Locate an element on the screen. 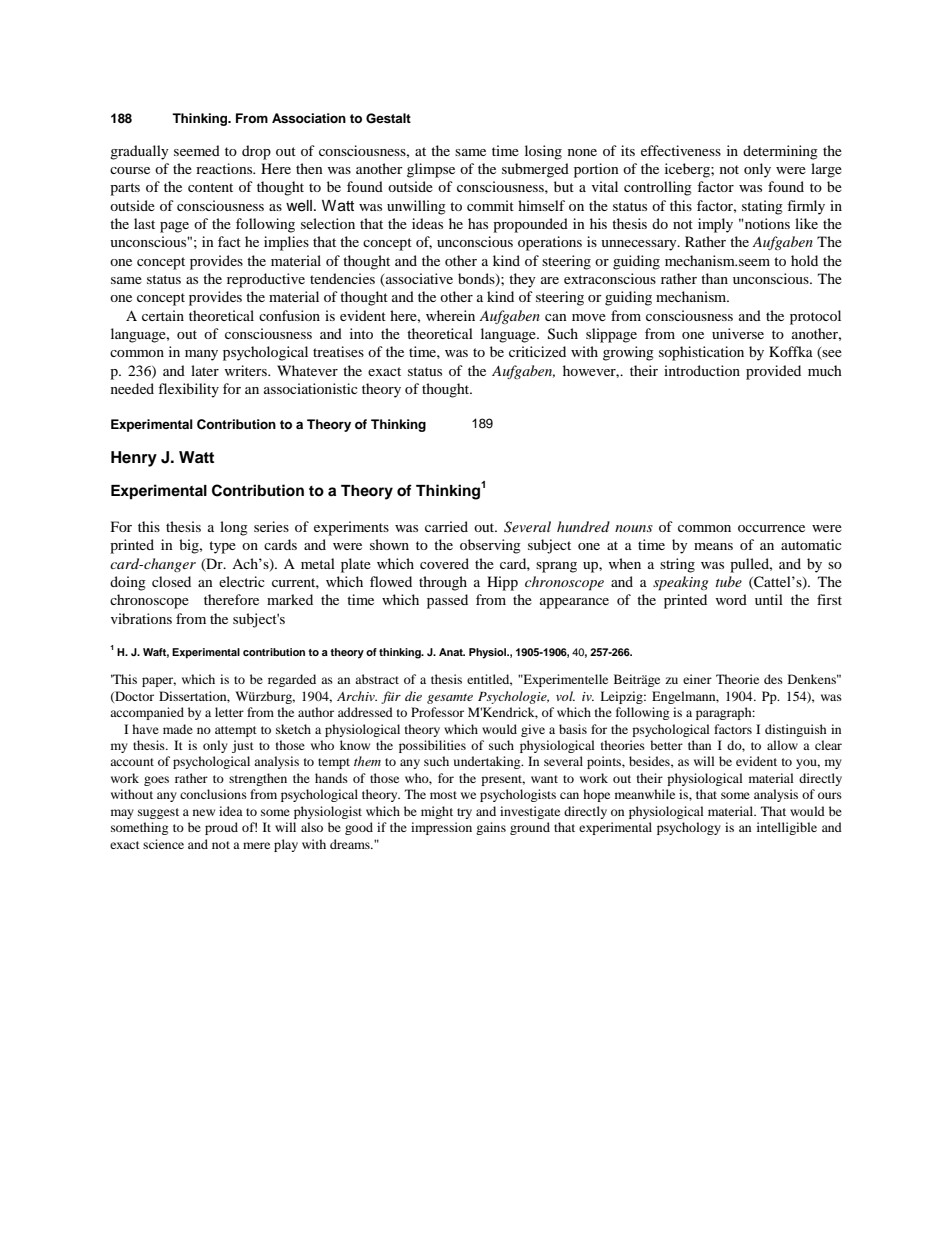  Henry is located at coordinates (134, 459).
